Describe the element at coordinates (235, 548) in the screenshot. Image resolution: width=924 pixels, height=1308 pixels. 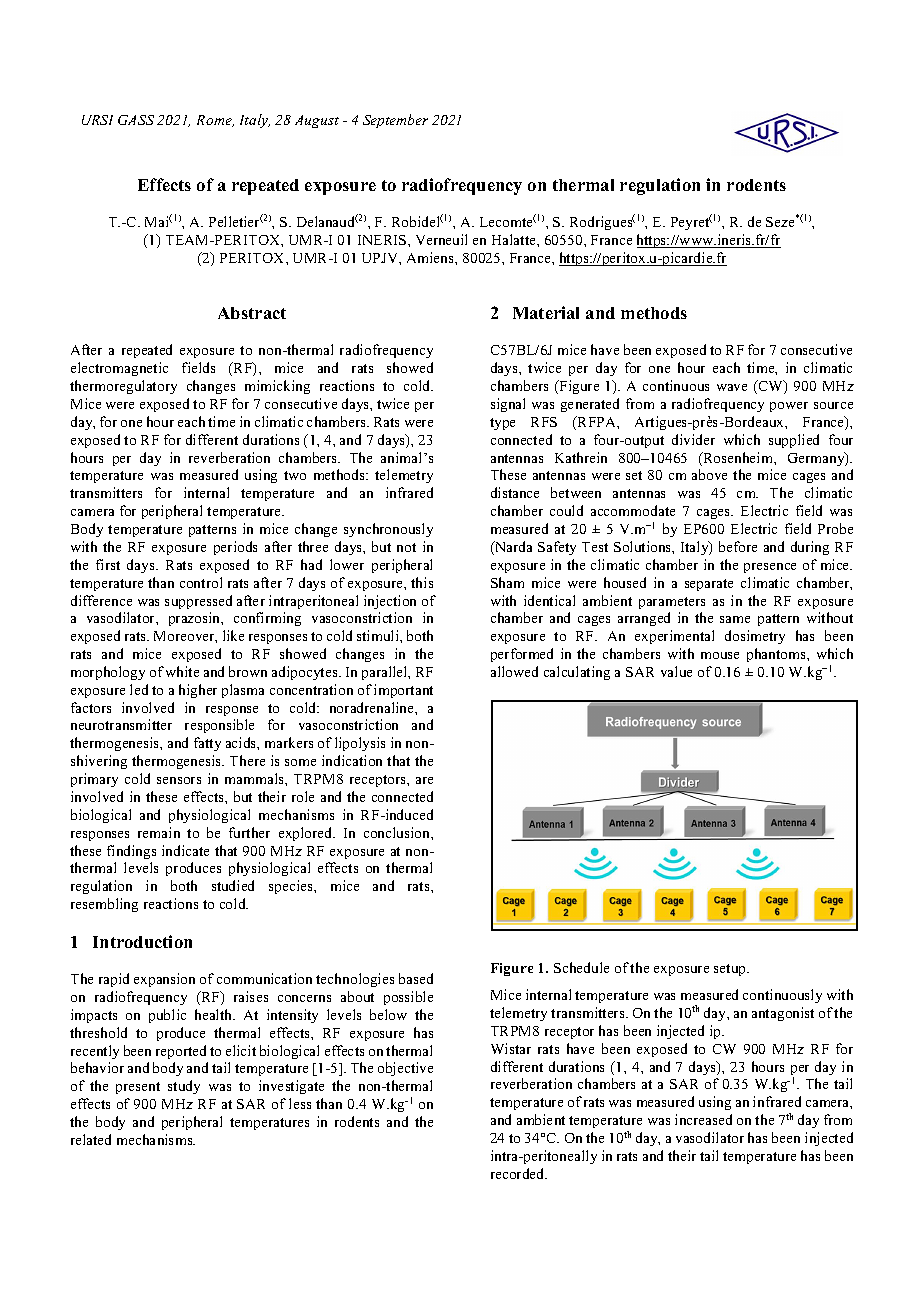
I see `periods` at that location.
